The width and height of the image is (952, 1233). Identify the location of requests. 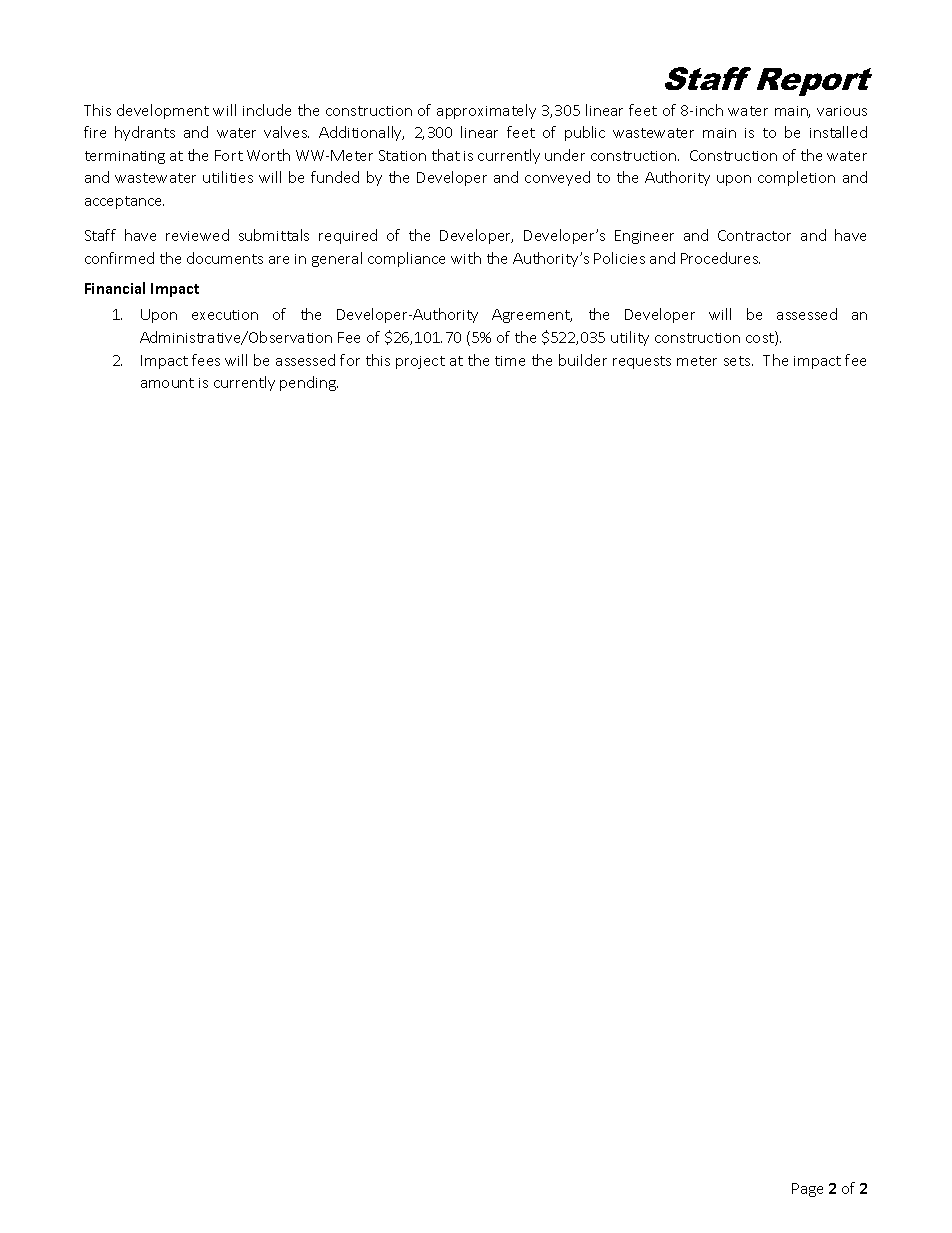
(642, 362).
